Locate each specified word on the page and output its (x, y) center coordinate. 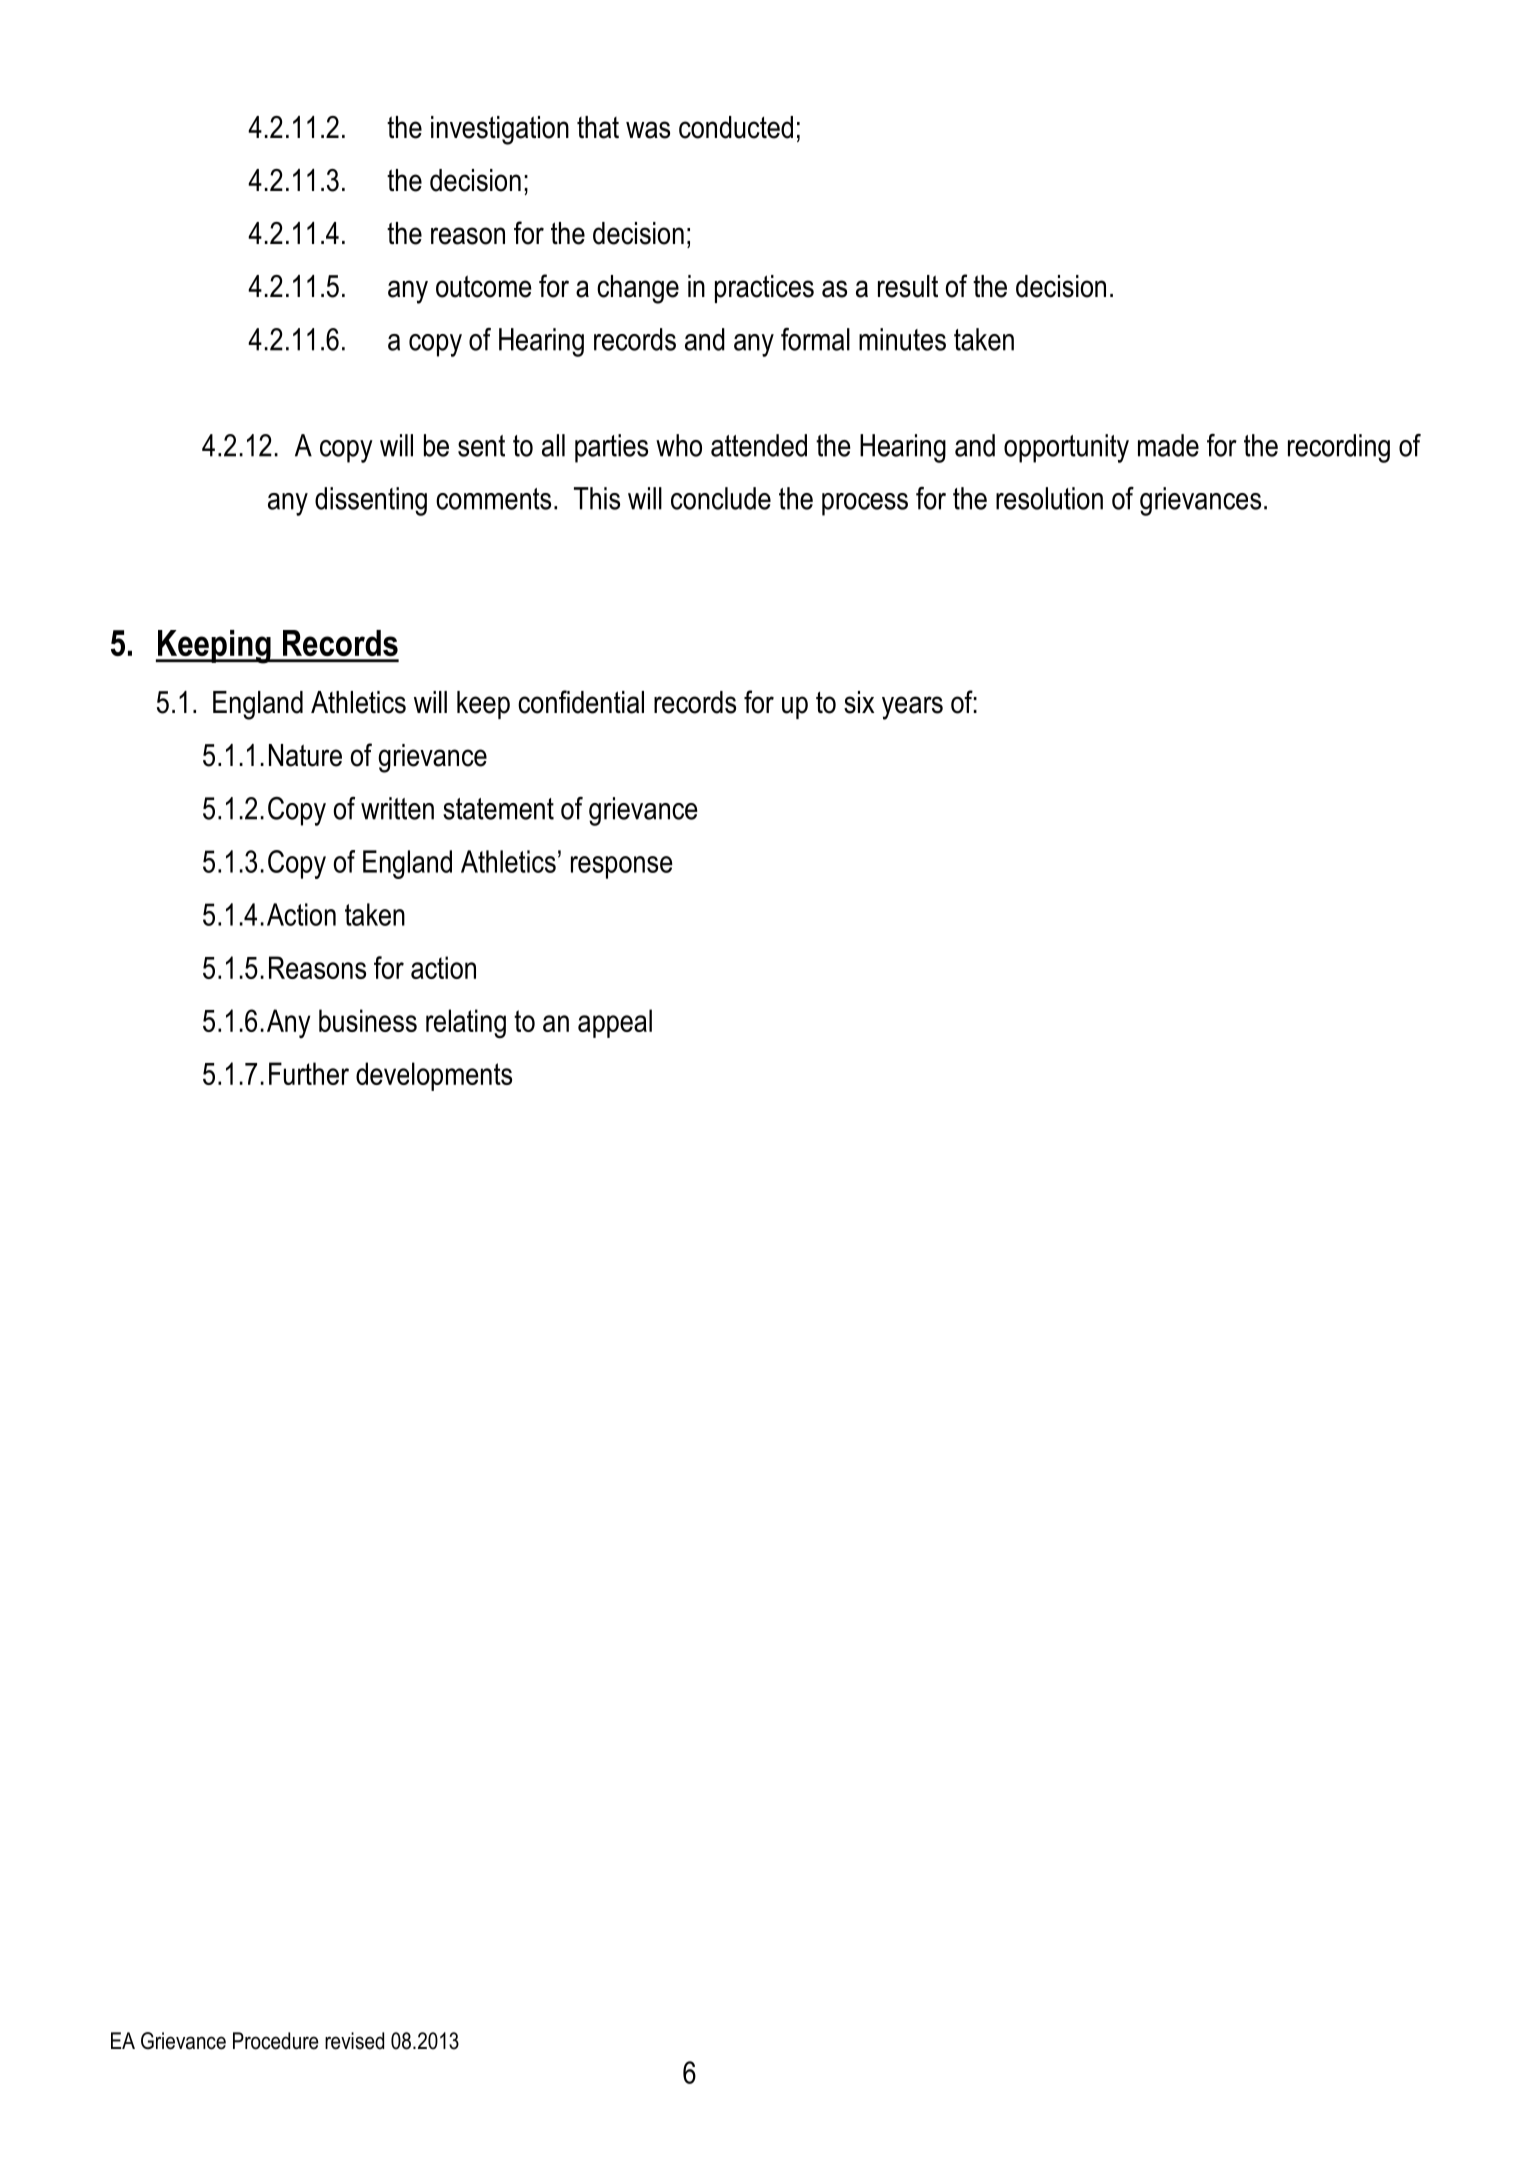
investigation (500, 130)
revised (354, 2041)
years (912, 708)
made (1168, 445)
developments (434, 1076)
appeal (615, 1023)
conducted (736, 127)
